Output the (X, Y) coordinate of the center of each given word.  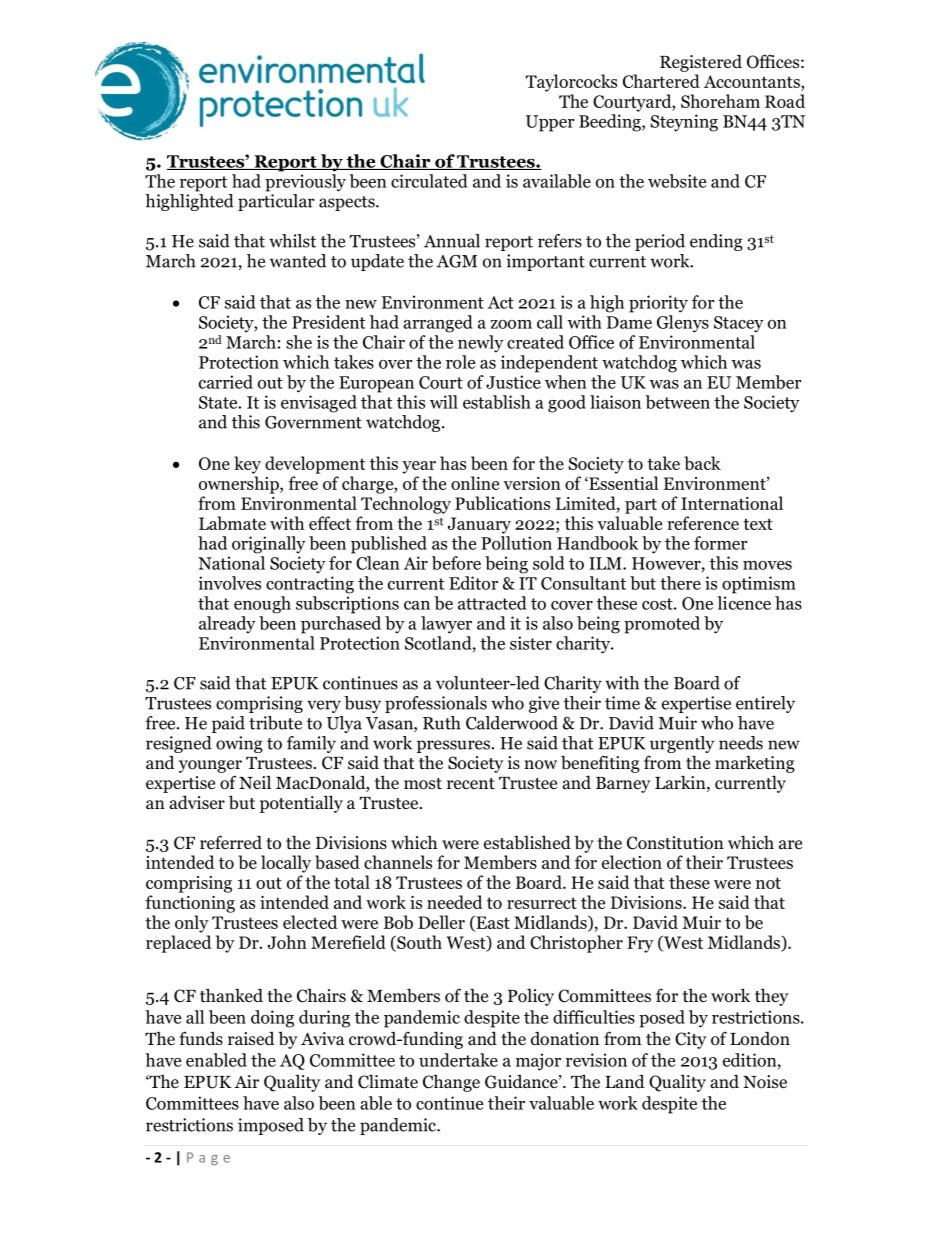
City (690, 1040)
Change (451, 1083)
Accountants (753, 83)
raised (251, 1039)
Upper (550, 123)
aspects (348, 203)
